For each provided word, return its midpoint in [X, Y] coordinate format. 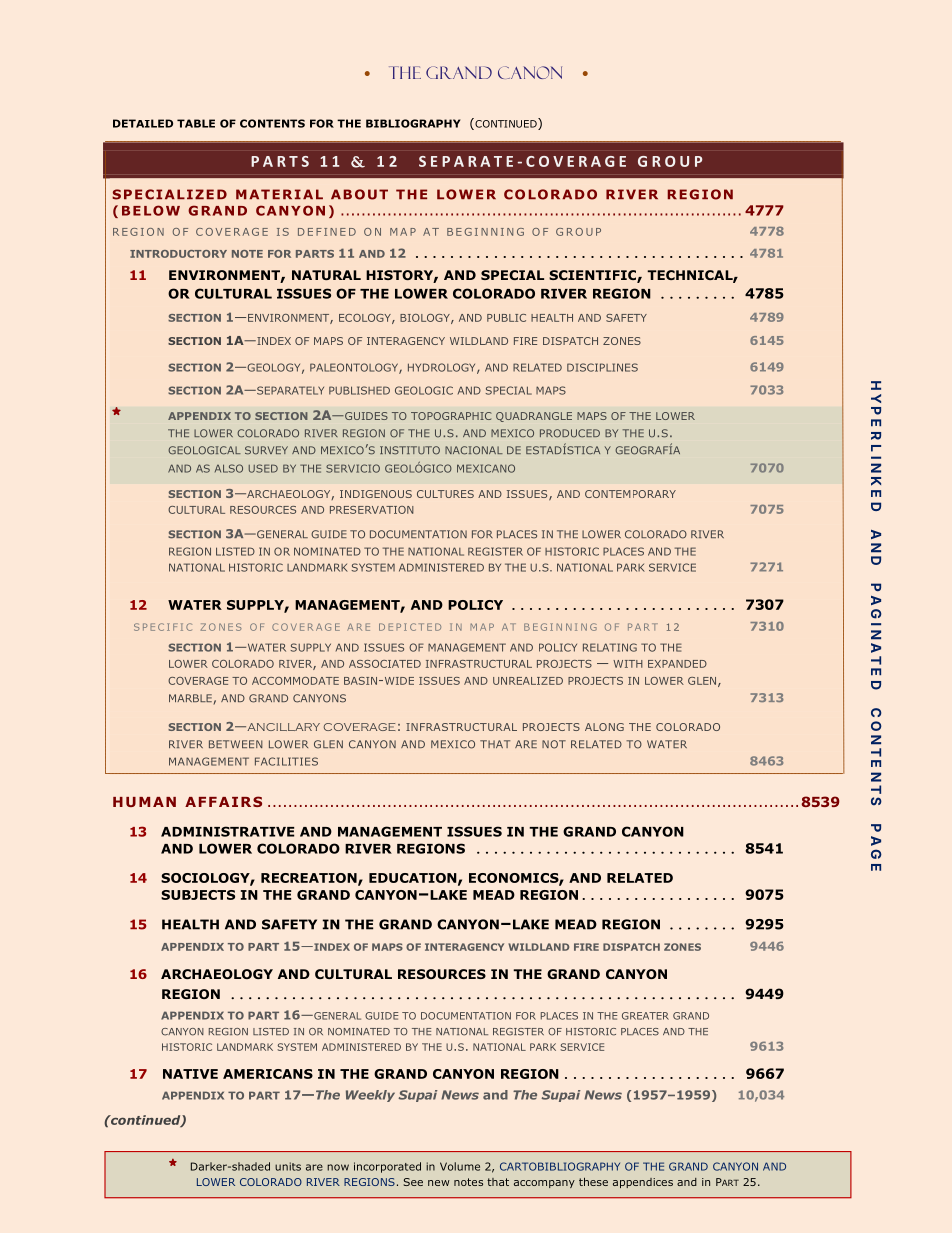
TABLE [196, 123]
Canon [530, 72]
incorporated [387, 1167]
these [593, 1182]
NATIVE [190, 1074]
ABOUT [359, 194]
